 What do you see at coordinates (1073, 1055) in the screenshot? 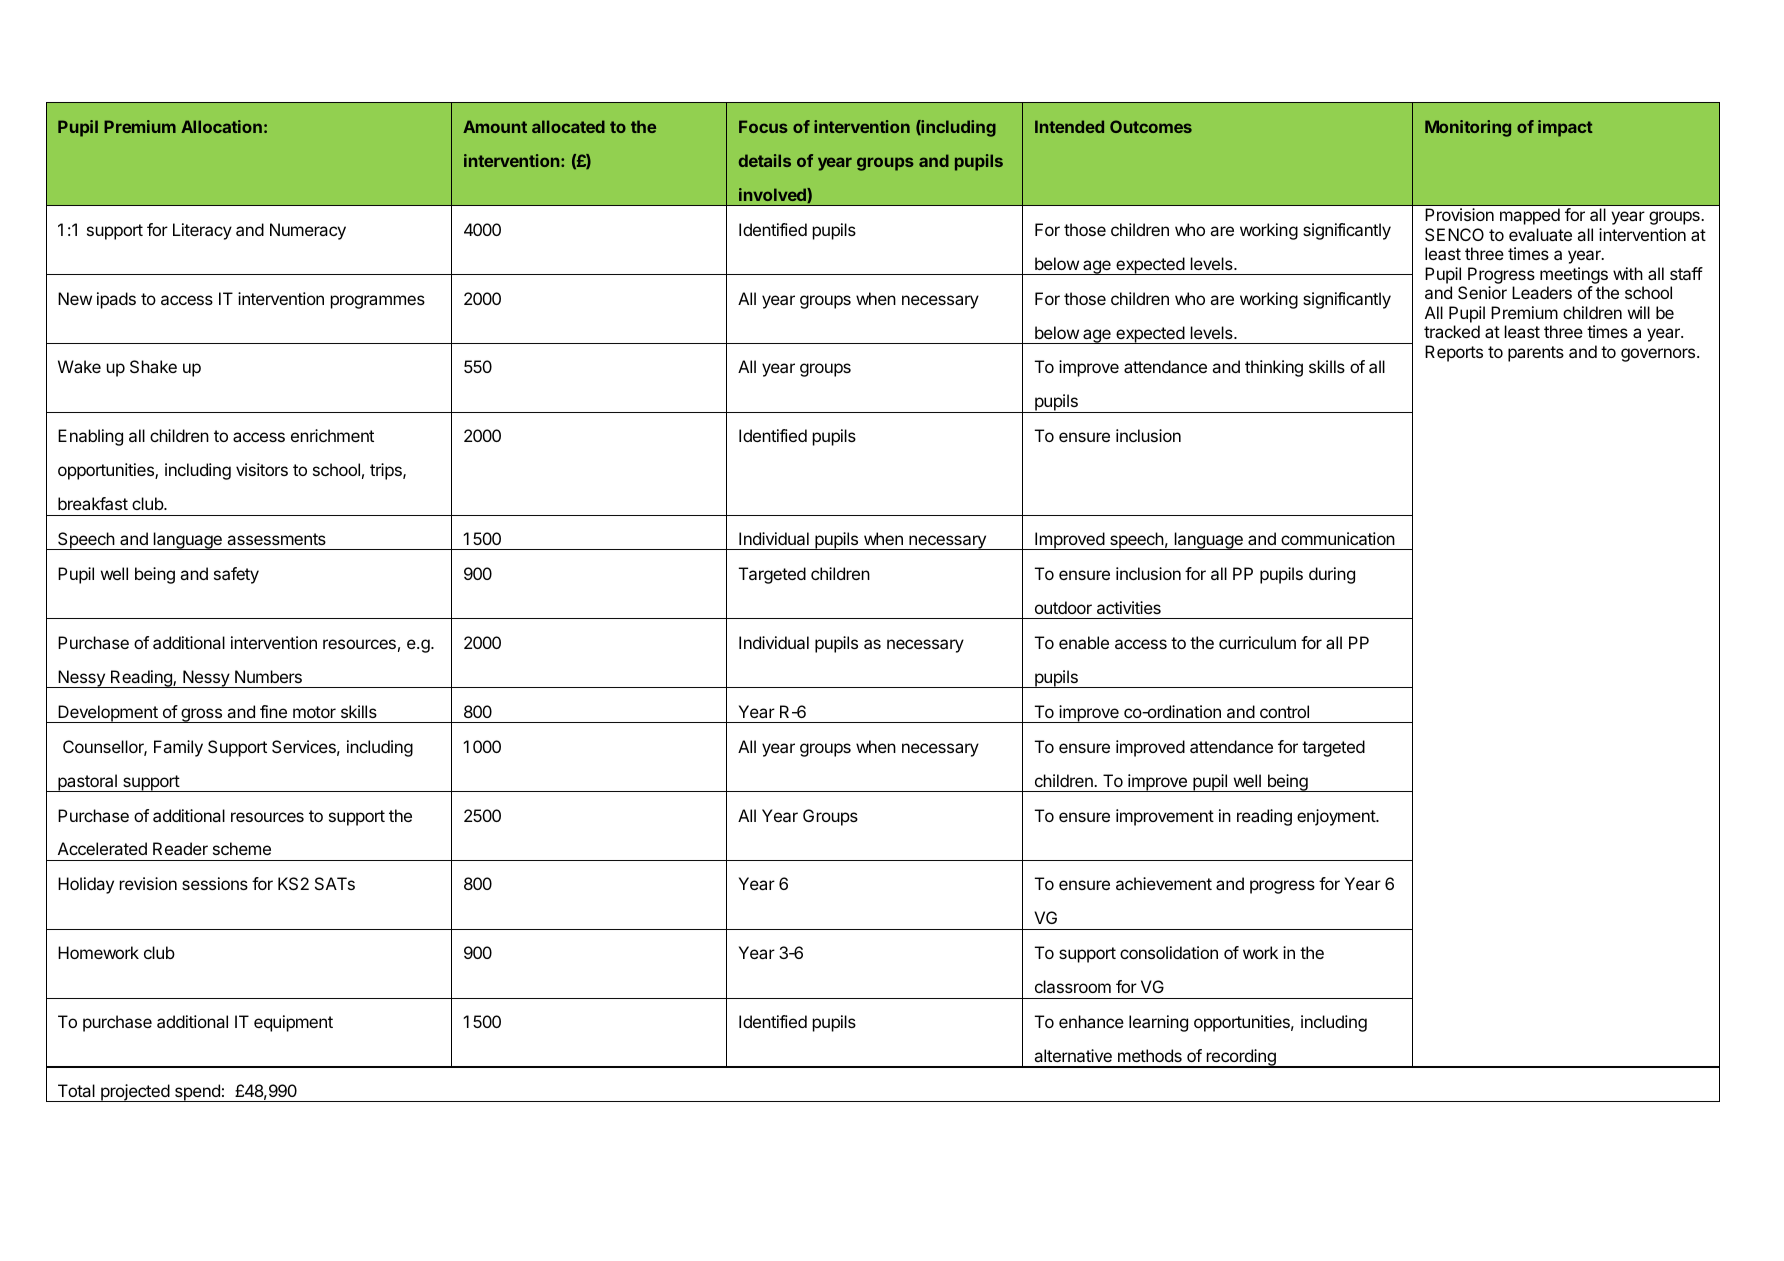
I see `alternative` at bounding box center [1073, 1055].
